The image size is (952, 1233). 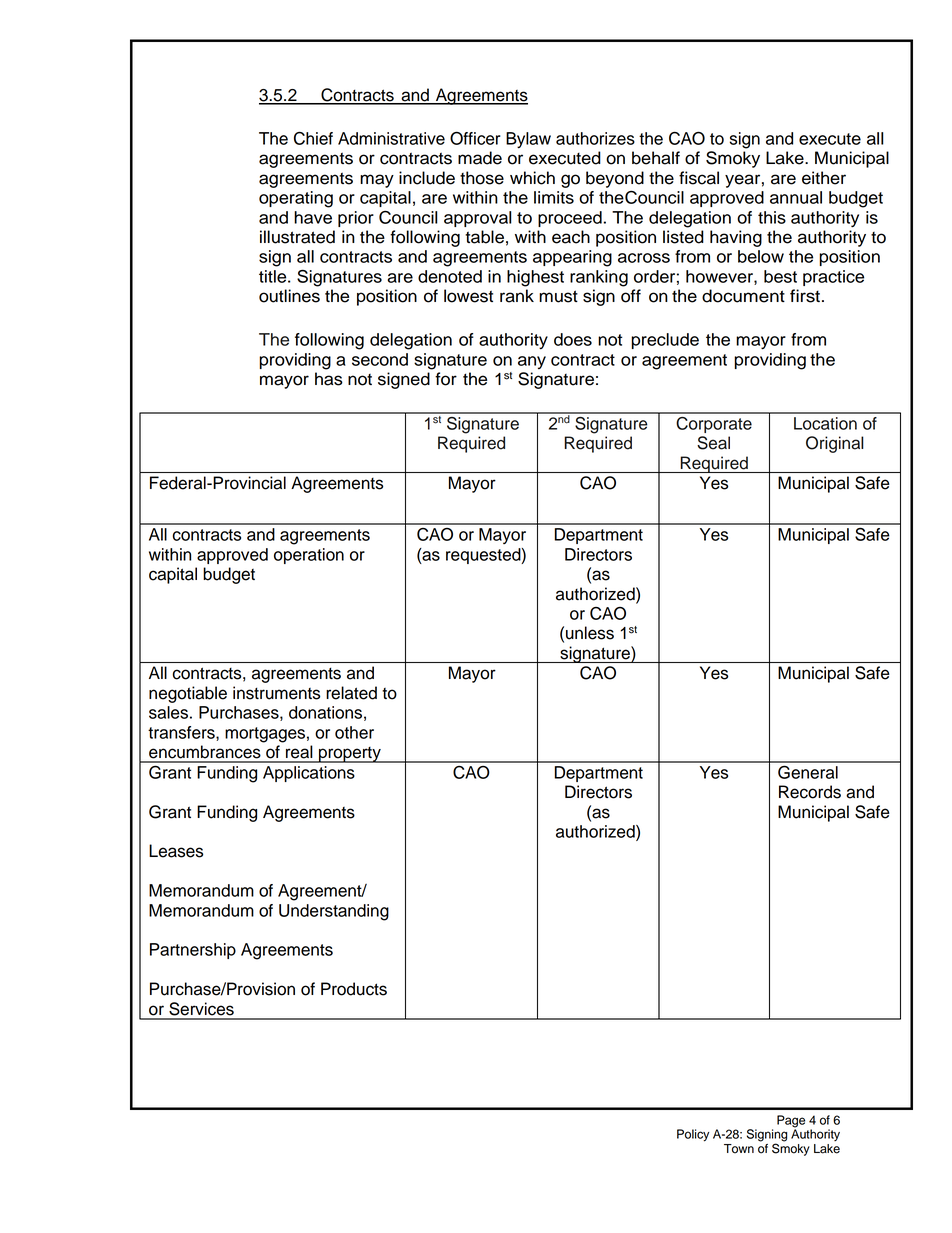 What do you see at coordinates (354, 989) in the image?
I see `Products` at bounding box center [354, 989].
